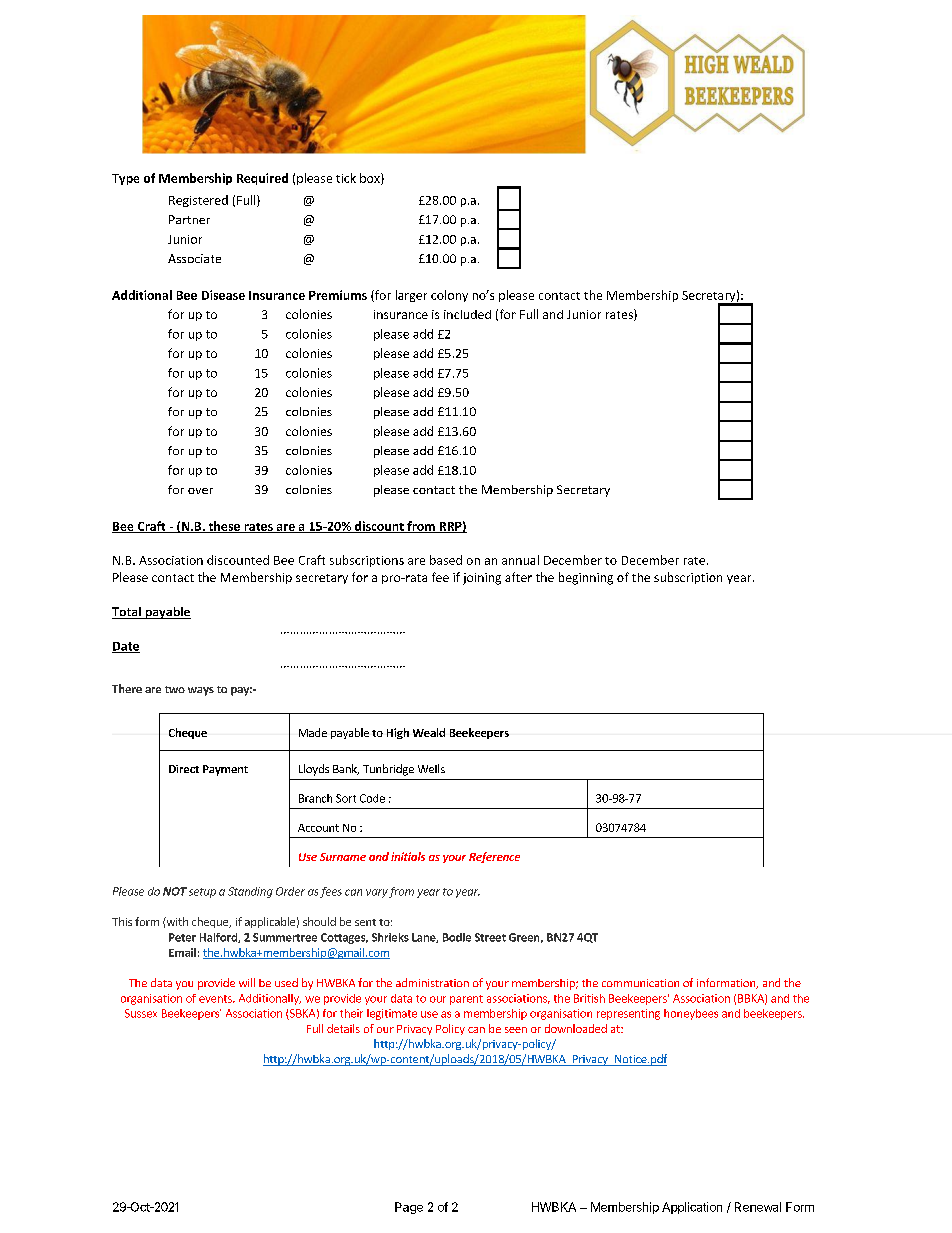  I want to click on Application, so click(692, 1208).
